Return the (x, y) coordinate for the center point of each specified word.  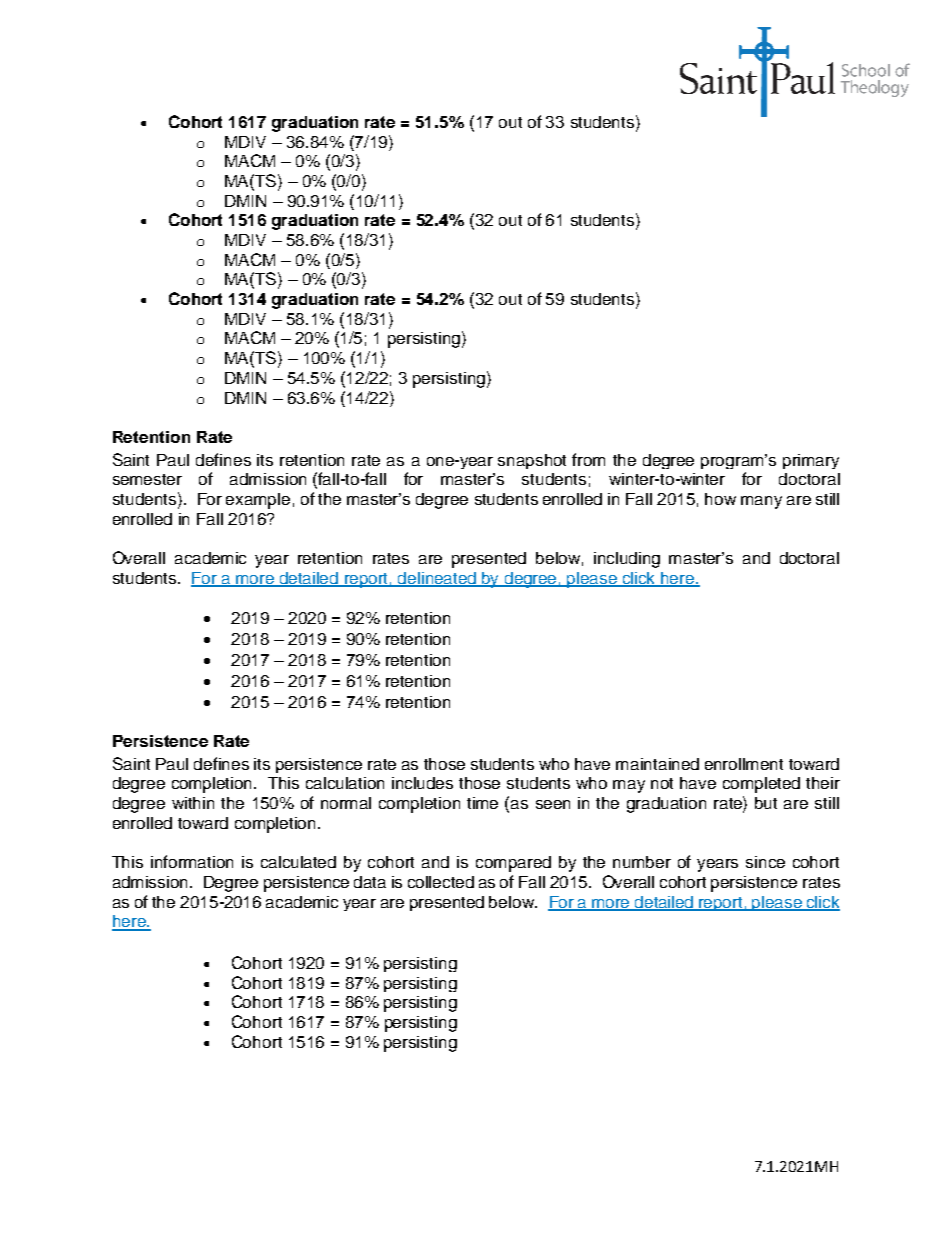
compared (513, 864)
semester (147, 479)
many (761, 502)
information (192, 861)
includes (422, 783)
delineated (437, 579)
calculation (345, 783)
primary (811, 461)
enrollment (744, 764)
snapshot (532, 461)
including (627, 560)
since (765, 862)
